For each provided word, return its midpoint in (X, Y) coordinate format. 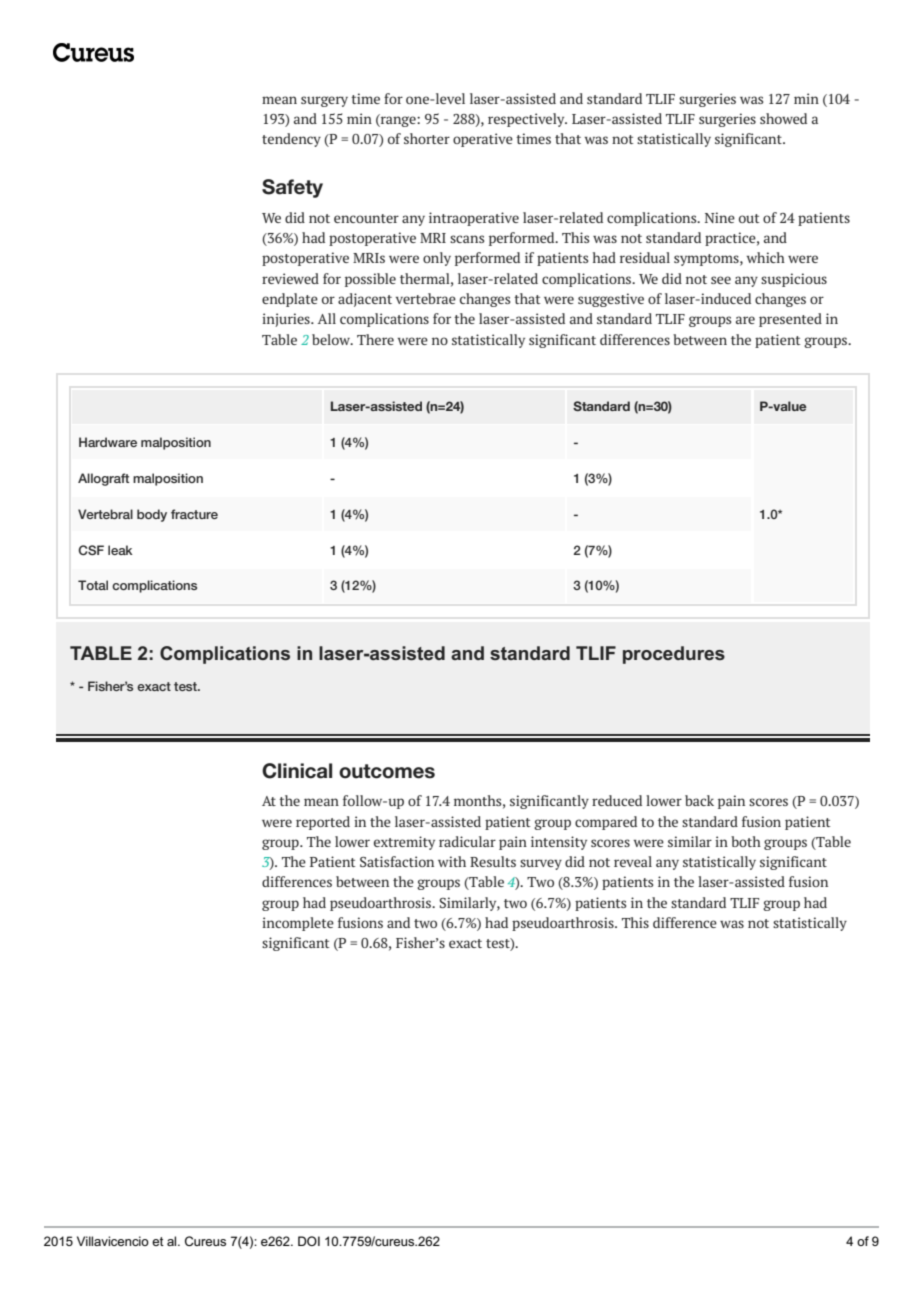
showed (783, 118)
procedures (674, 655)
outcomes (387, 771)
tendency (291, 140)
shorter (427, 138)
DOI (309, 1241)
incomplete (298, 924)
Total (93, 585)
